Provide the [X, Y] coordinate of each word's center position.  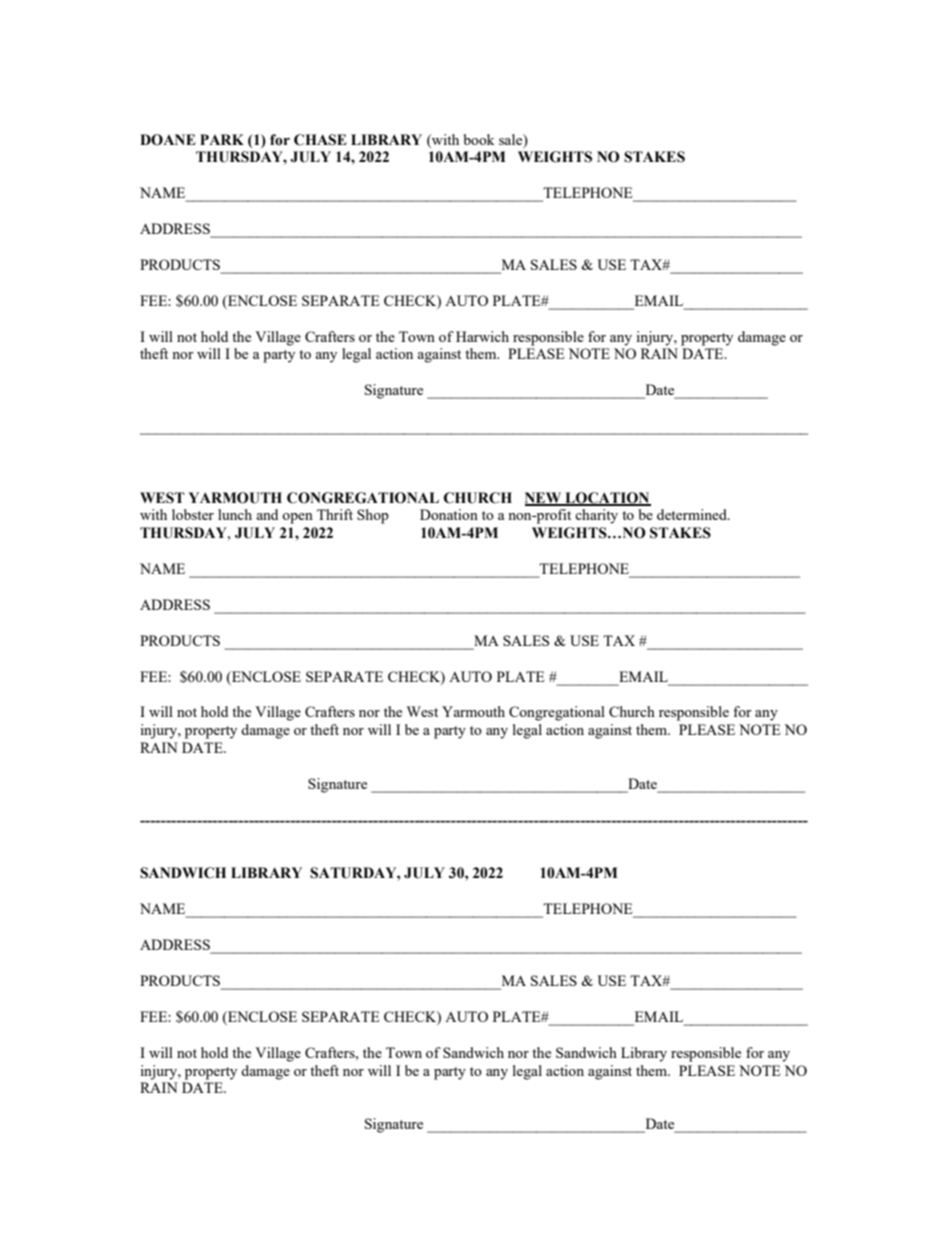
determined [693, 514]
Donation [449, 514]
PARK [222, 139]
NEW [544, 498]
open [297, 518]
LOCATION [607, 498]
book [479, 139]
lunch [235, 514]
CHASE [320, 140]
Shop [373, 516]
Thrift [335, 514]
